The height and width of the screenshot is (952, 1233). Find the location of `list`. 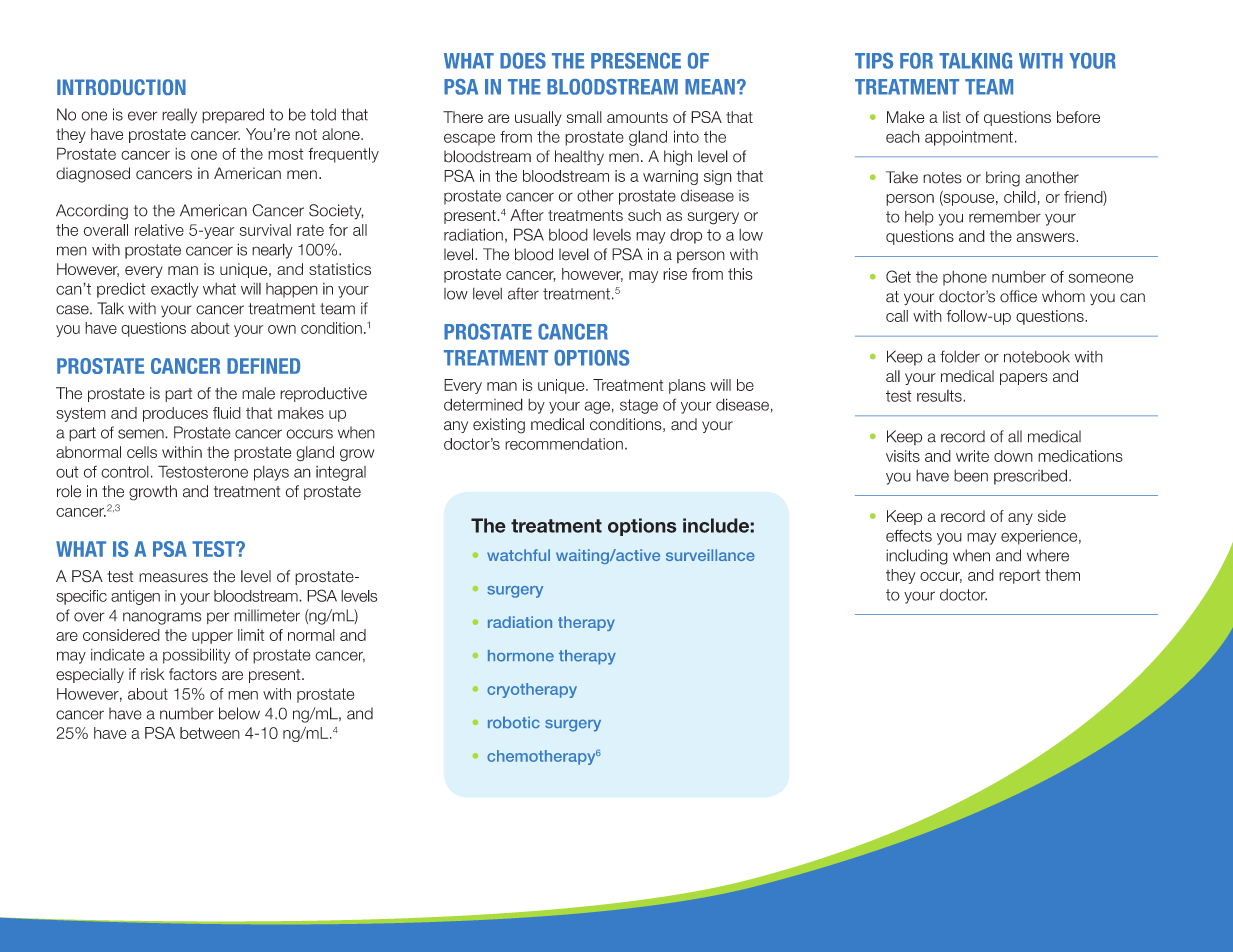

list is located at coordinates (952, 117).
